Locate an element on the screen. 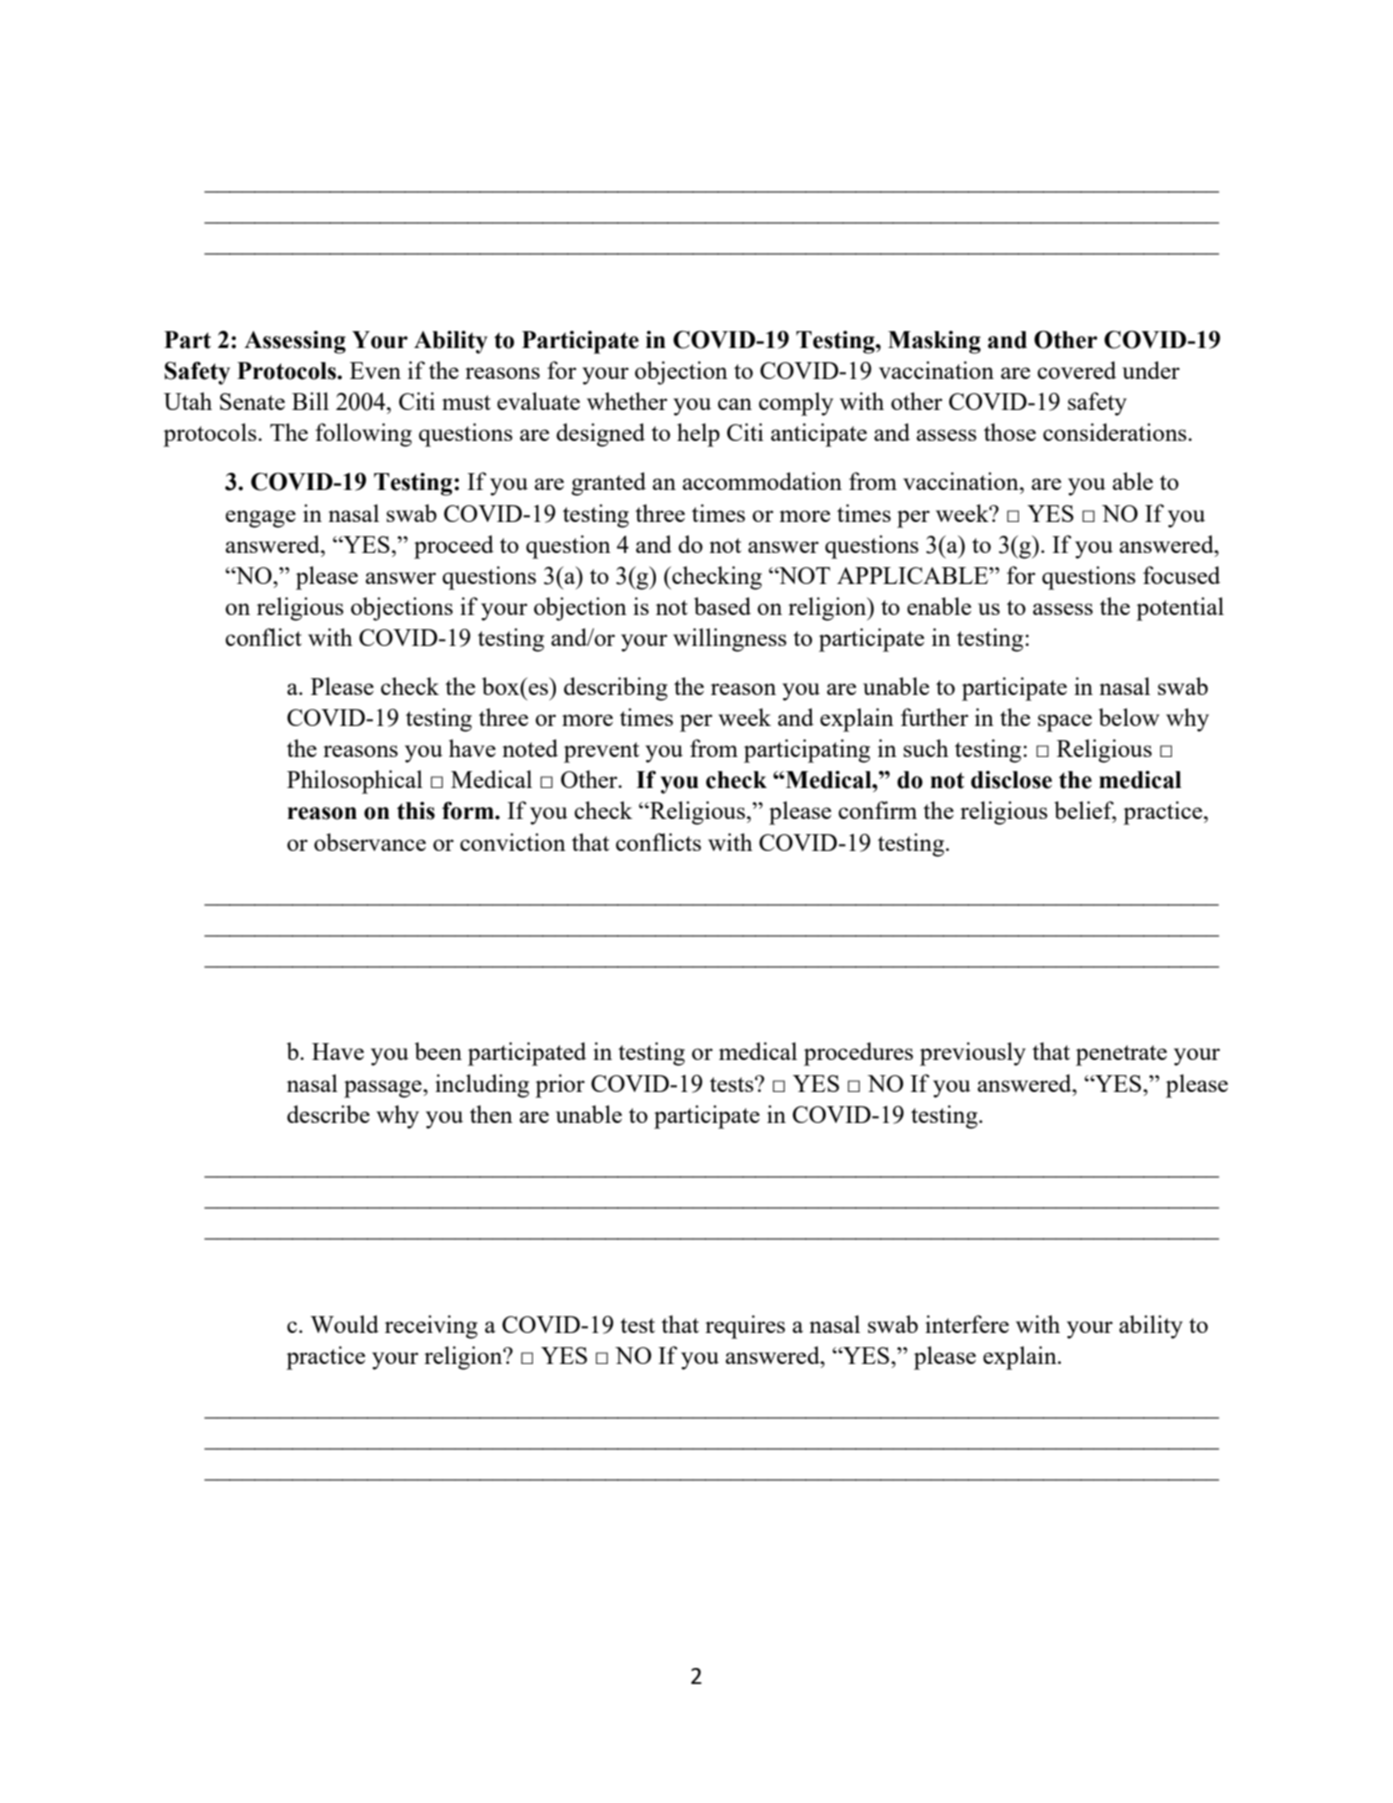 This screenshot has width=1393, height=1803. Would is located at coordinates (344, 1324).
